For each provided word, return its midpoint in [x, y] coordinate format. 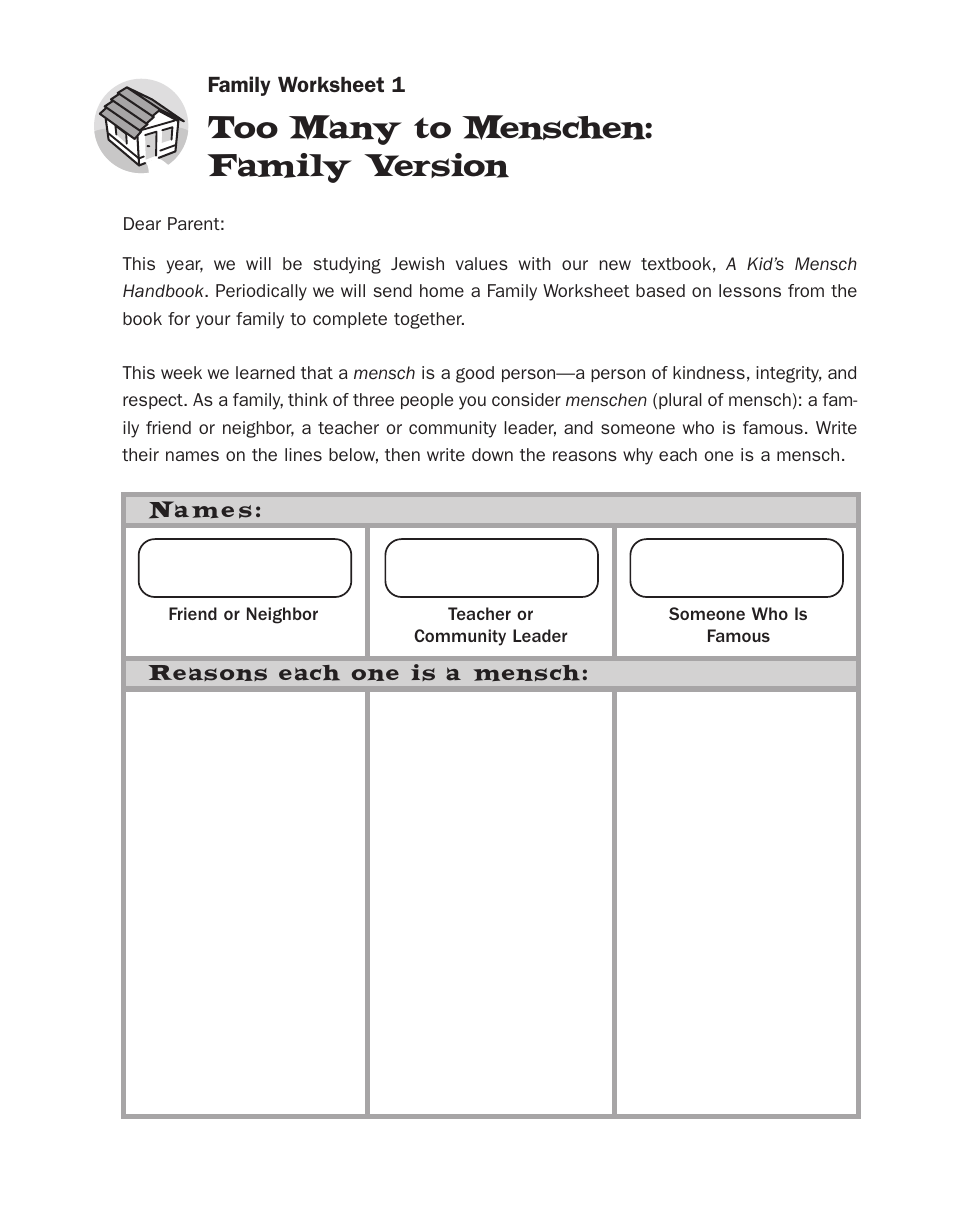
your [213, 322]
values [482, 263]
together [429, 320]
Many [345, 130]
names [192, 456]
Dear [142, 223]
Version [436, 165]
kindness [709, 372]
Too [243, 127]
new [615, 265]
